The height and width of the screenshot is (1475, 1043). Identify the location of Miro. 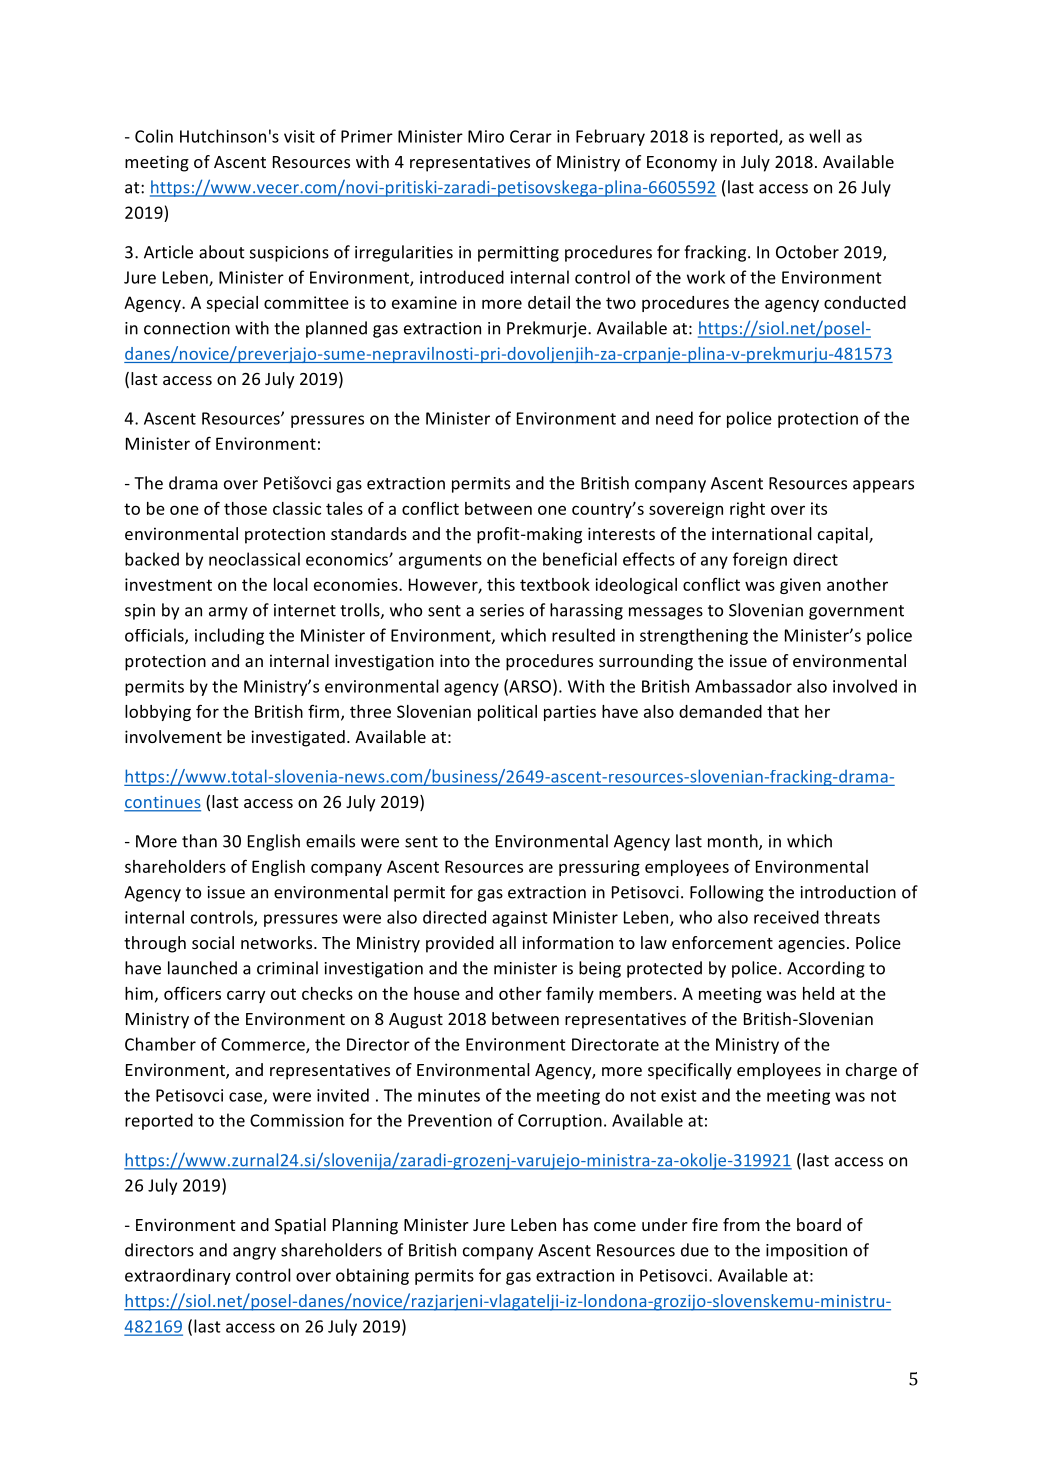
(486, 136).
